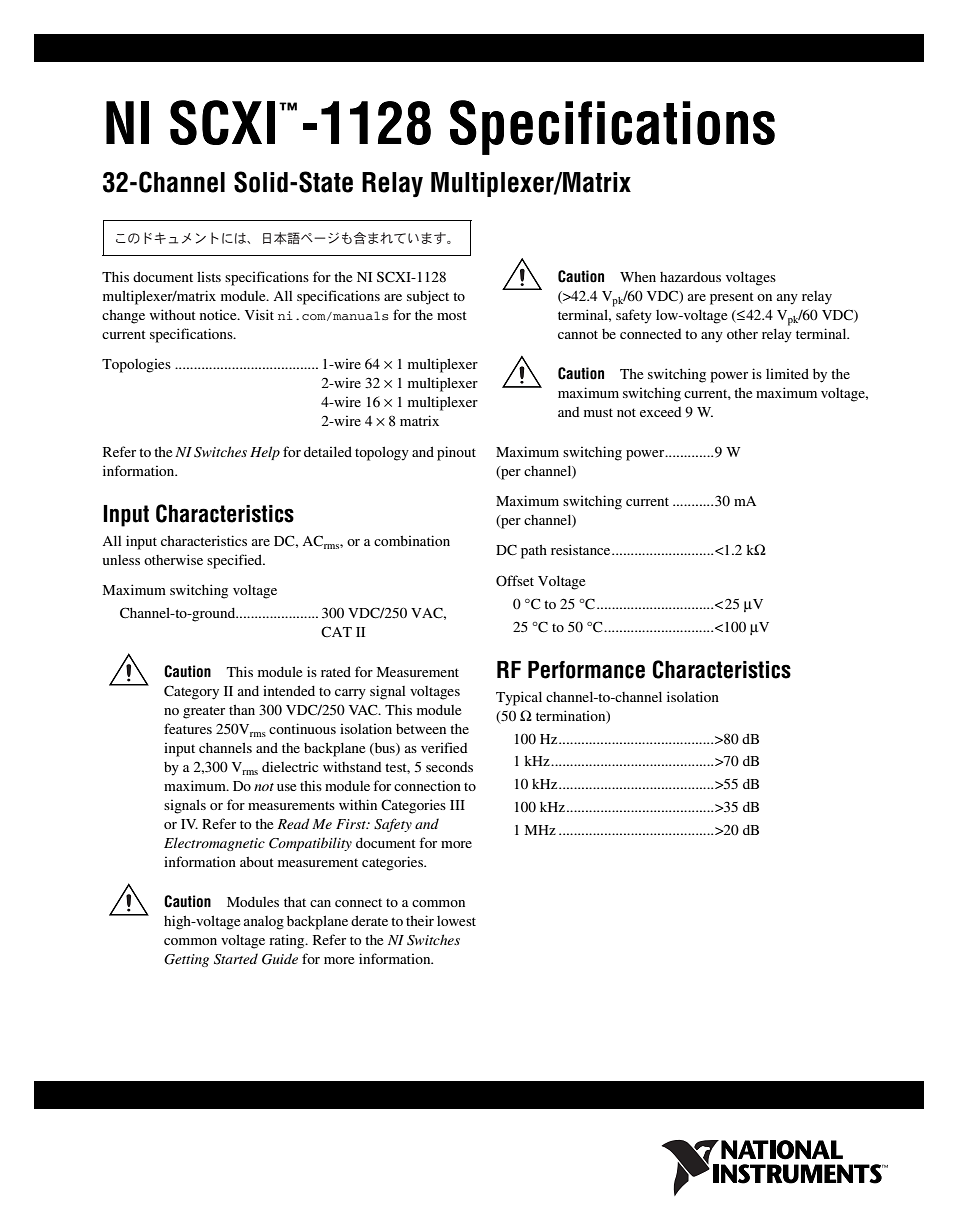 This page has height=1232, width=958. What do you see at coordinates (449, 767) in the page?
I see `seconds` at bounding box center [449, 767].
